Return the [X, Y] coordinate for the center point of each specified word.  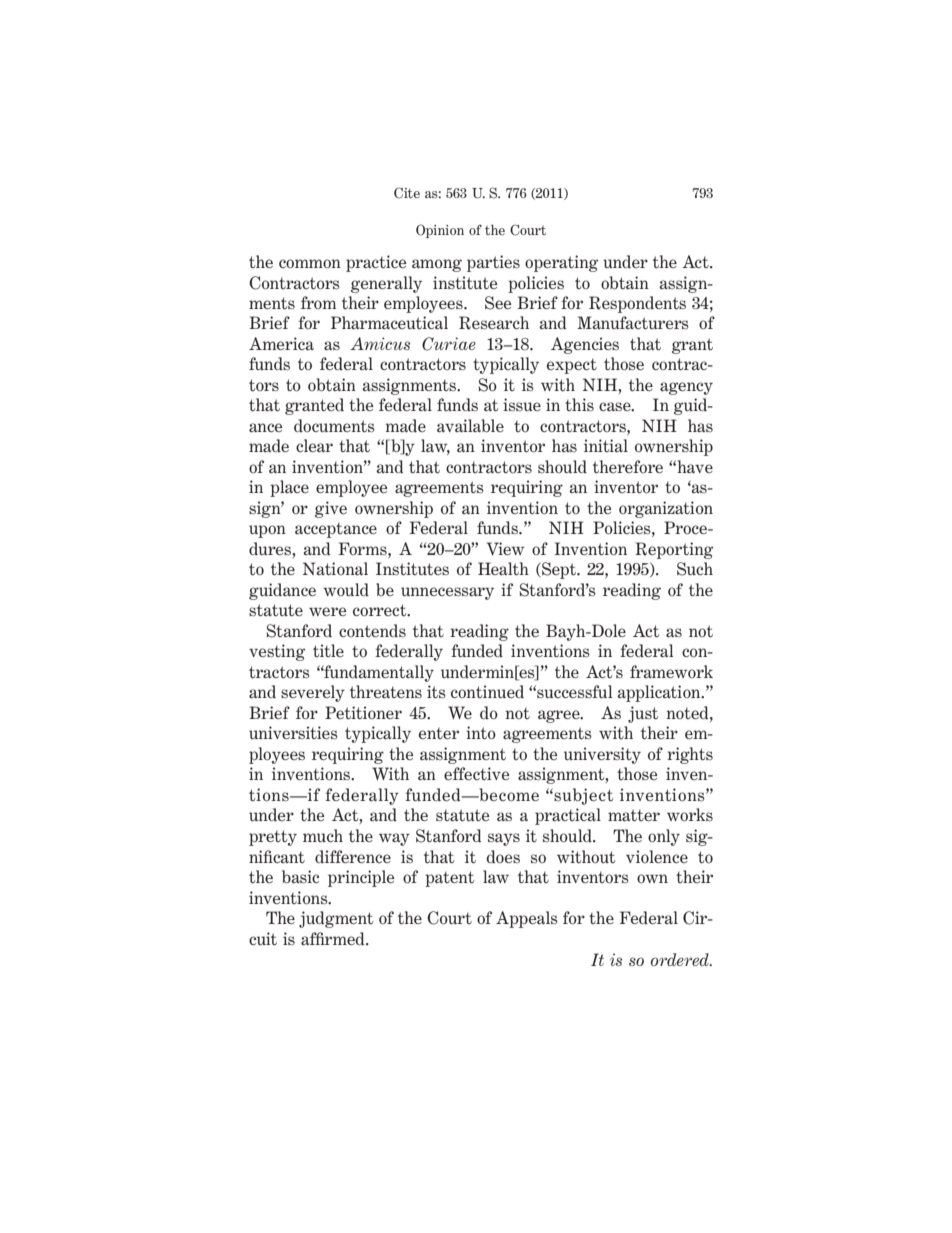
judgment [336, 919]
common [310, 263]
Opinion [440, 231]
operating [561, 263]
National [335, 568]
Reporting [674, 550]
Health [503, 569]
